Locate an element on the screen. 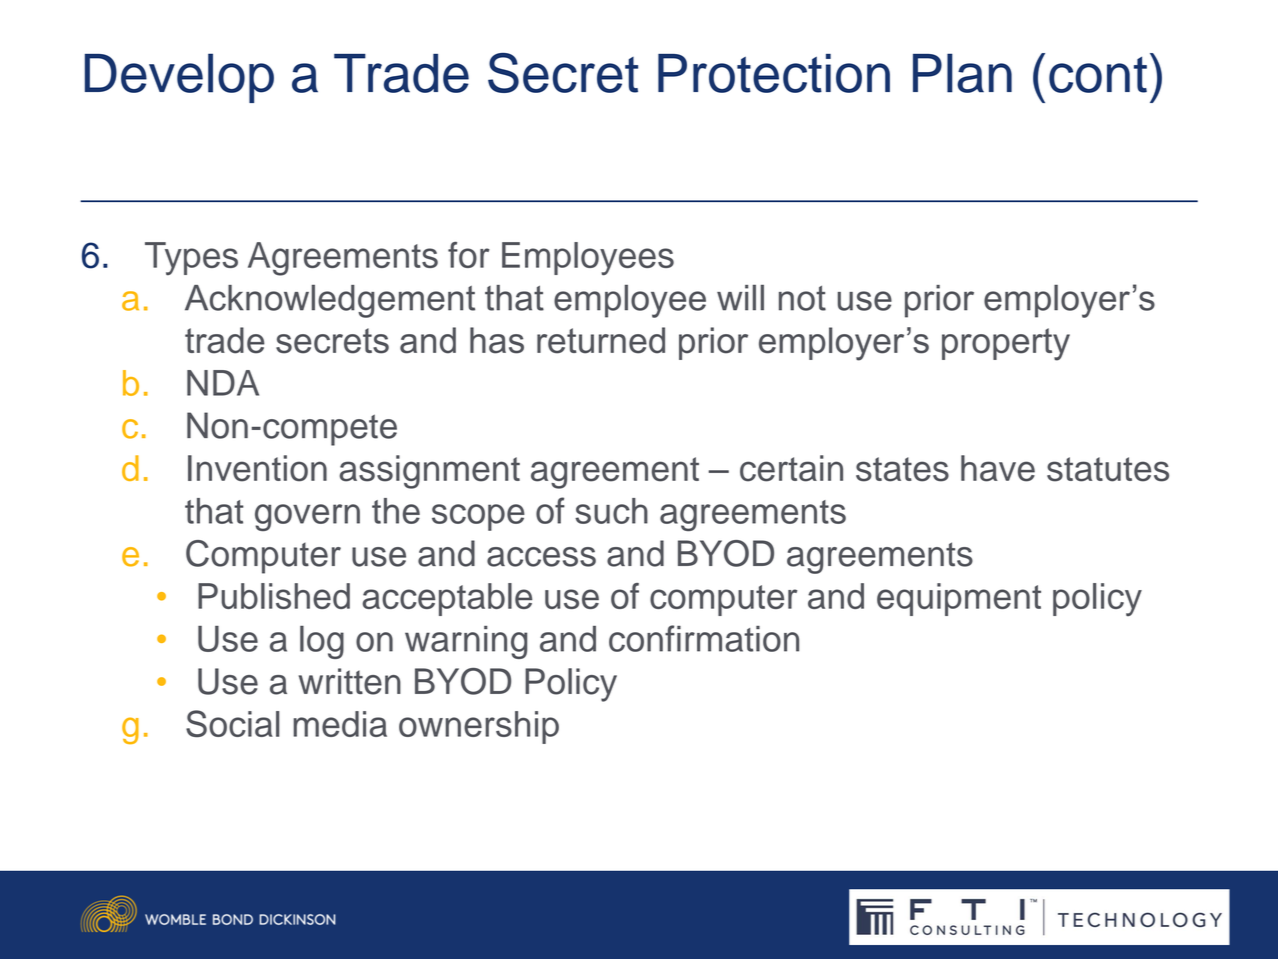 The image size is (1278, 959). media is located at coordinates (340, 724).
